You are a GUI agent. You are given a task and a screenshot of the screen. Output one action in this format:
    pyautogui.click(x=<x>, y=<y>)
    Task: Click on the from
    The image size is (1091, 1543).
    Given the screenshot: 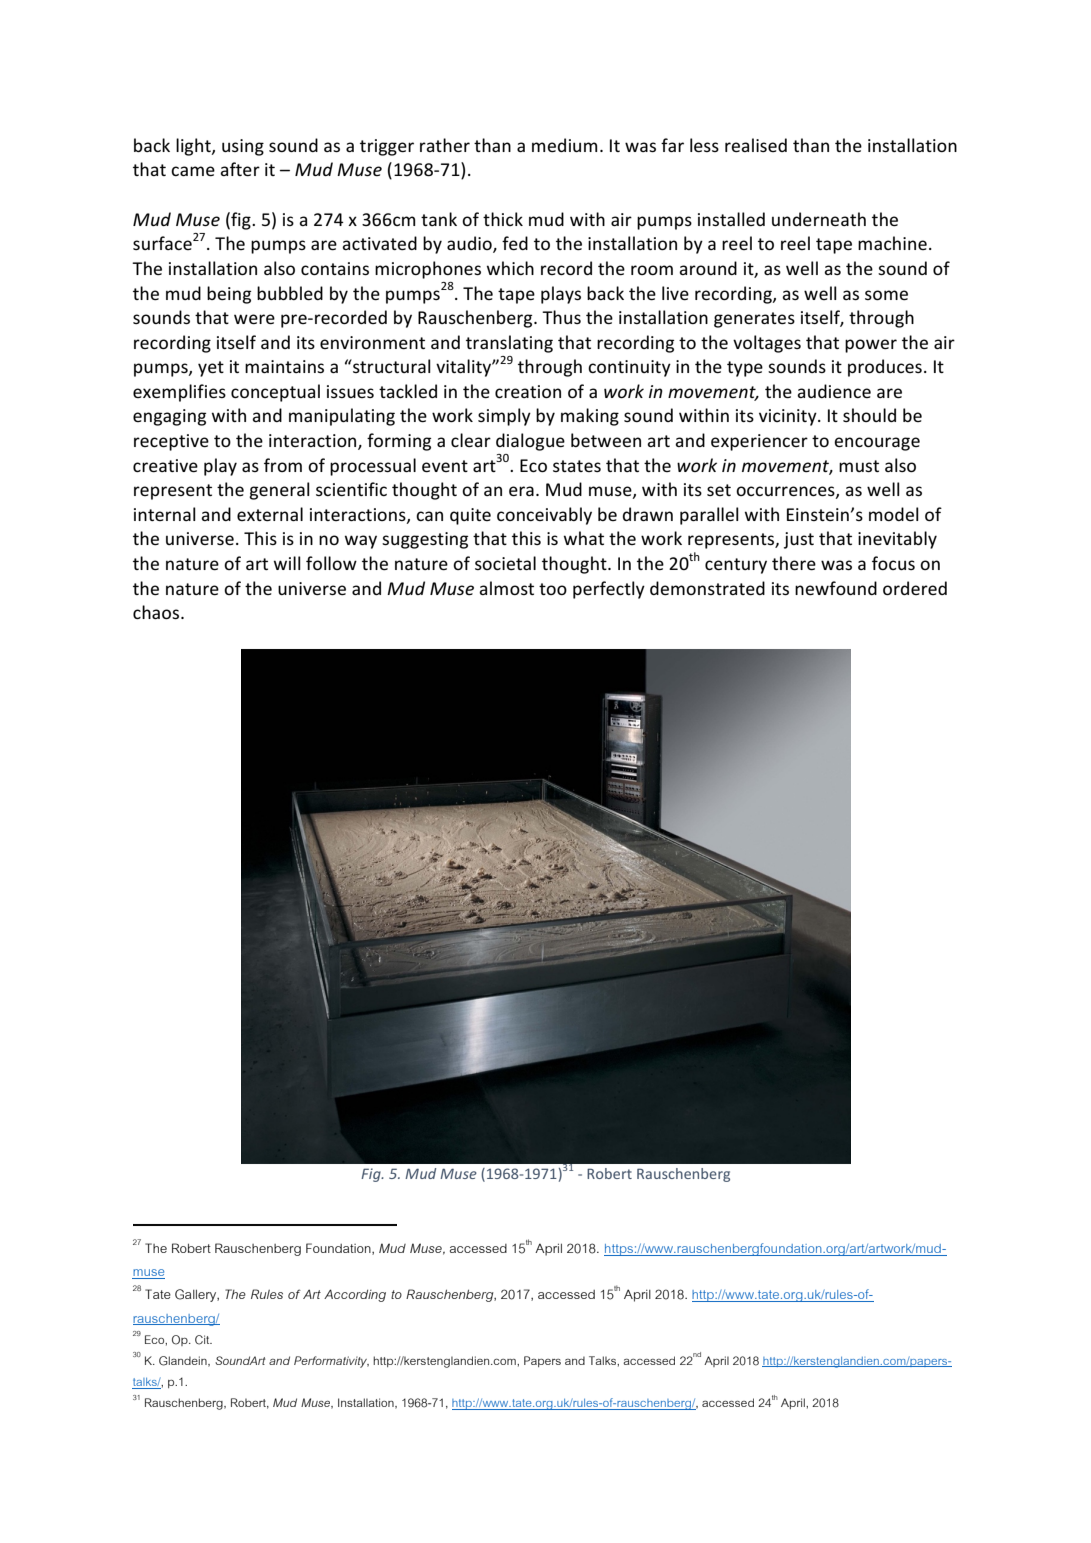 What is the action you would take?
    pyautogui.click(x=283, y=465)
